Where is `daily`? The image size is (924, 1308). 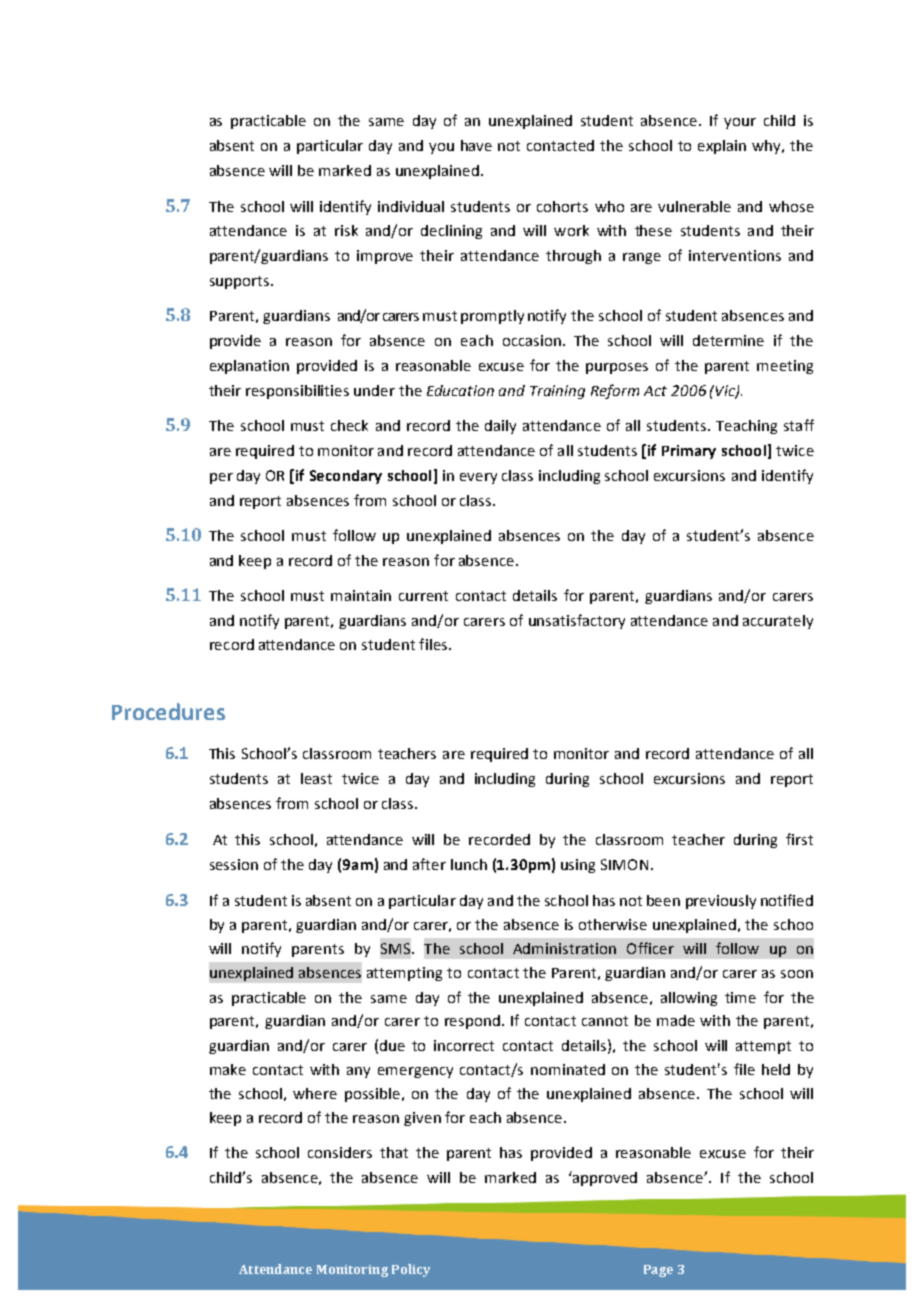
daily is located at coordinates (500, 427).
